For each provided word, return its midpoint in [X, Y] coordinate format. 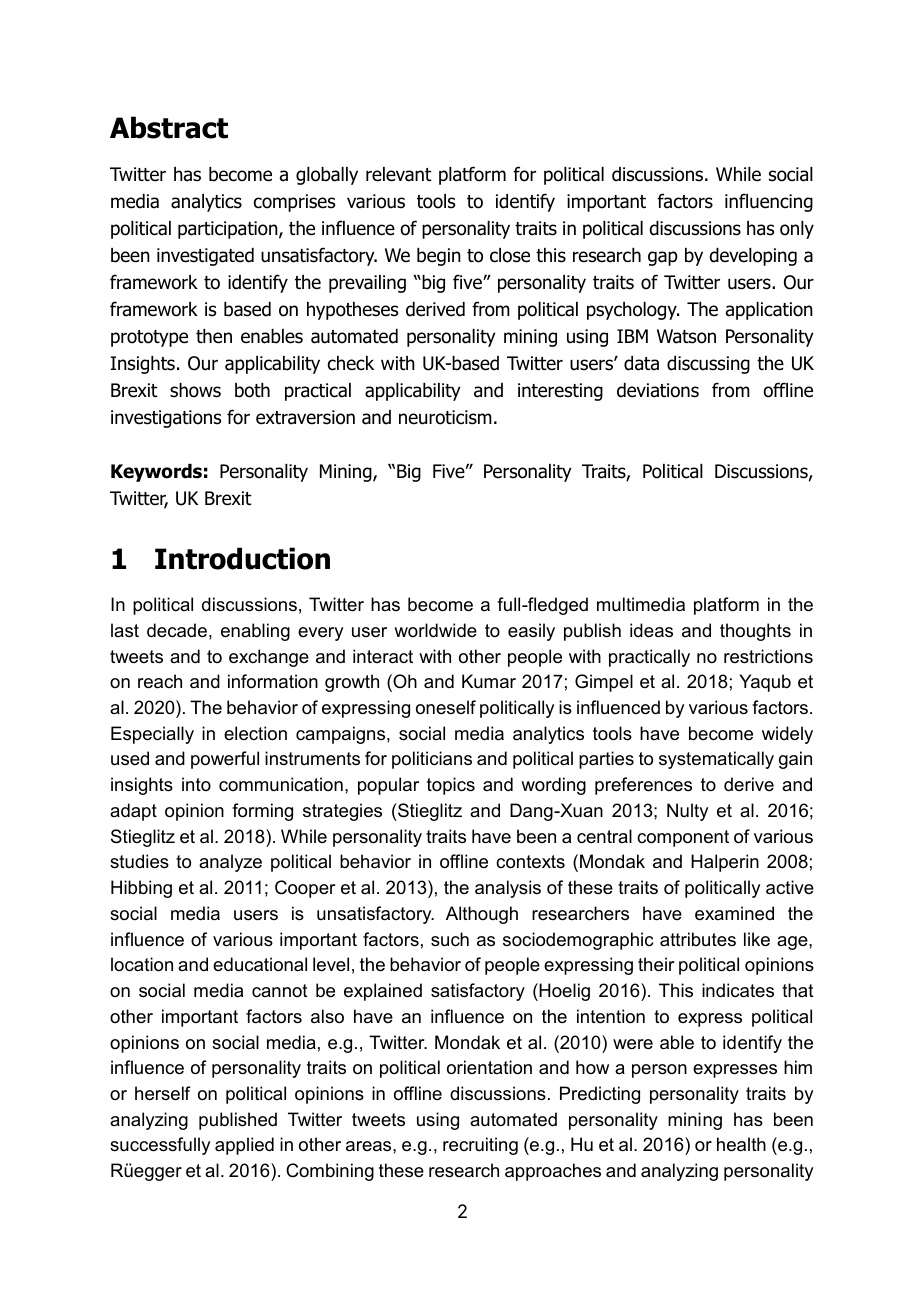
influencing [769, 202]
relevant [399, 174]
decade [177, 630]
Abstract [169, 127]
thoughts [755, 632]
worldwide [435, 630]
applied [244, 1146]
